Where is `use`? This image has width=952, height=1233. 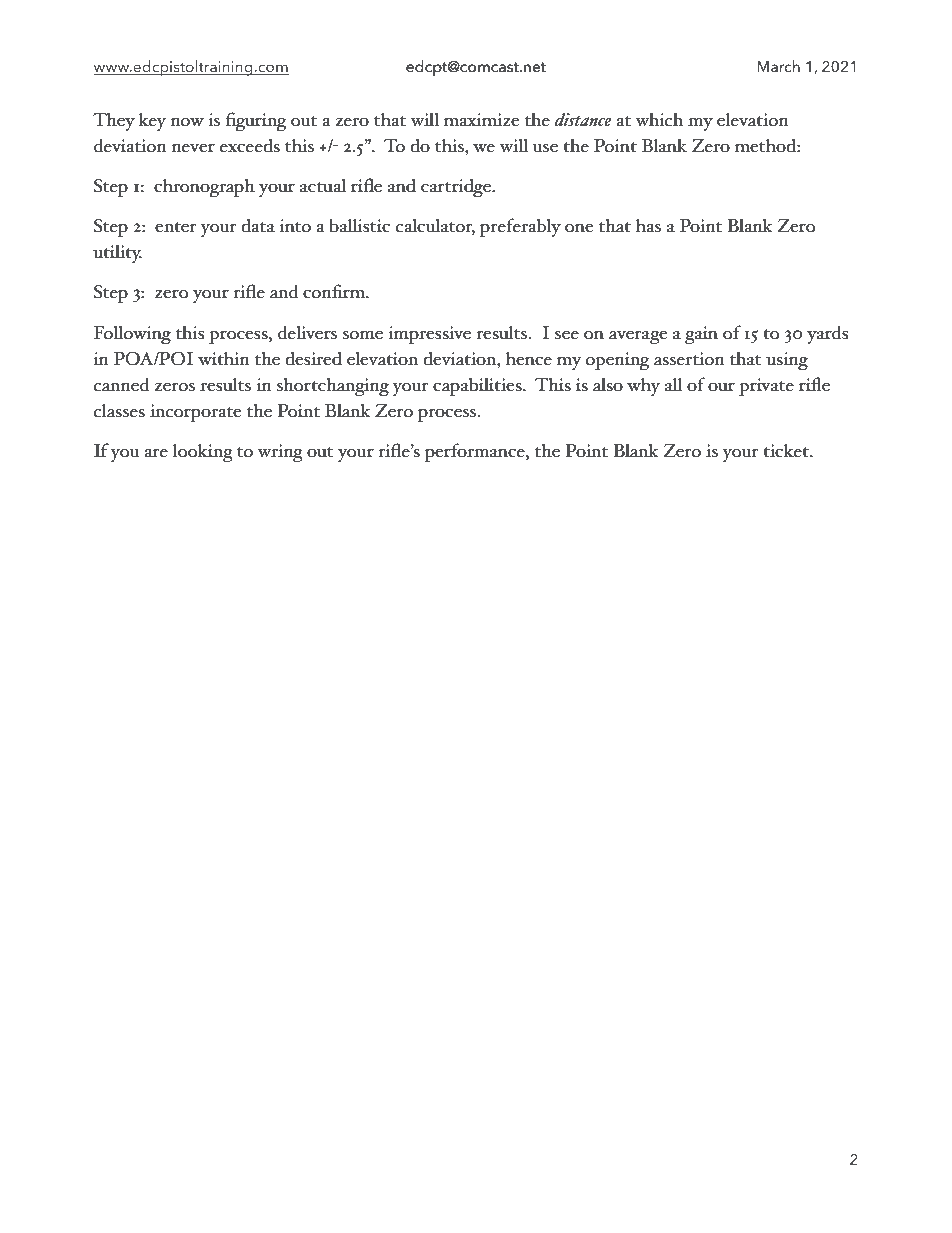
use is located at coordinates (545, 148).
